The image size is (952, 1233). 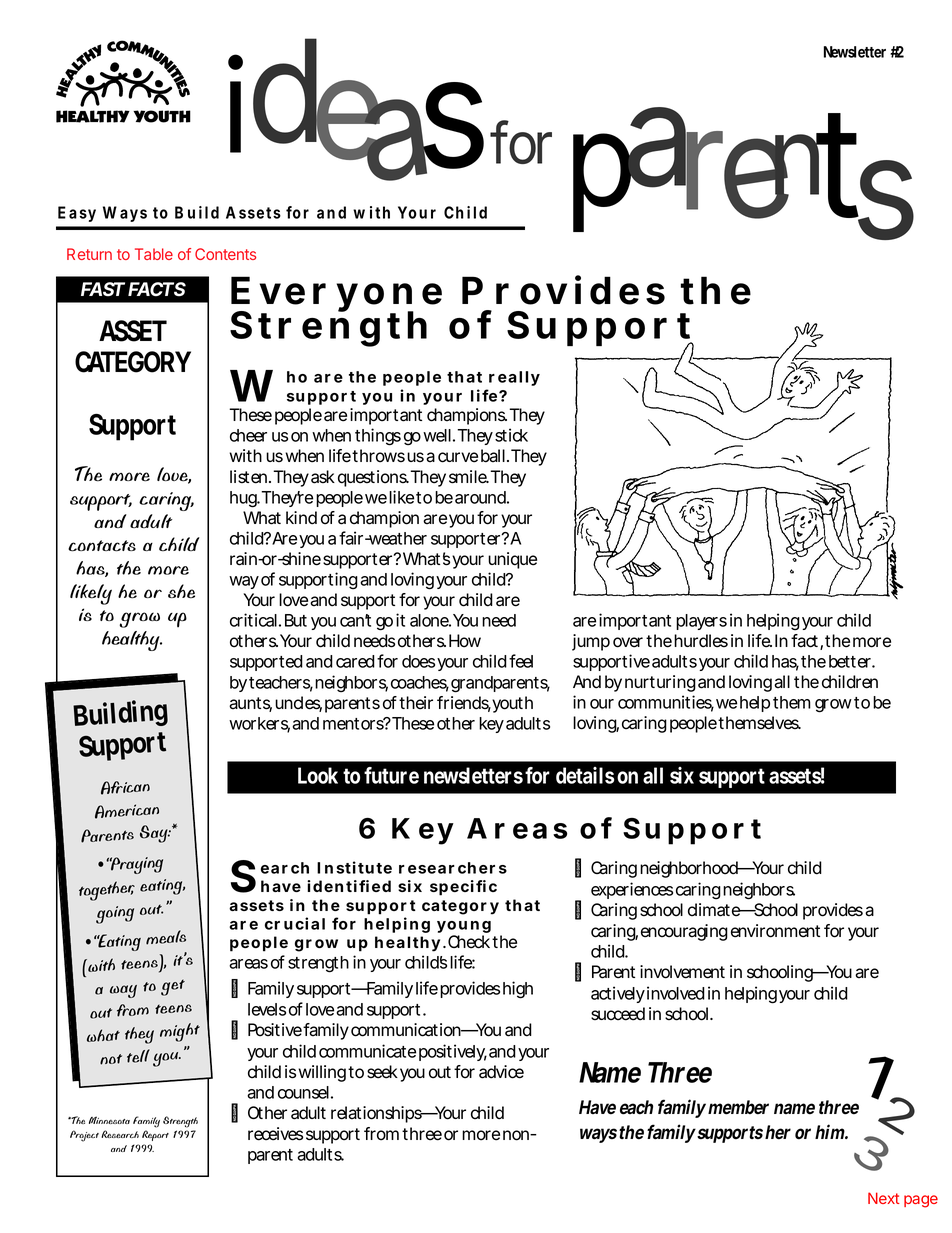 What do you see at coordinates (295, 923) in the page?
I see `crucial` at bounding box center [295, 923].
